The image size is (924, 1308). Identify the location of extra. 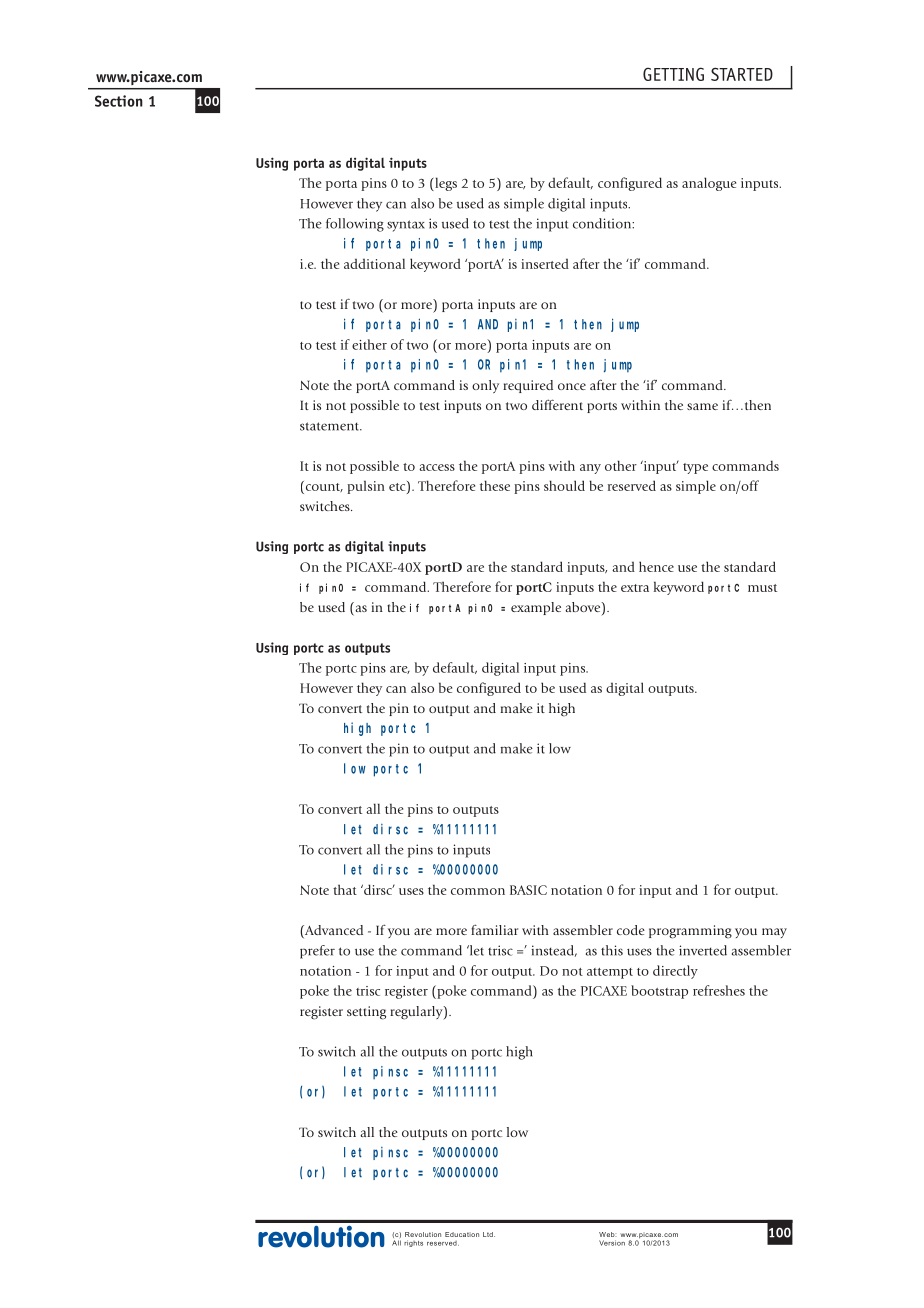
(635, 588).
